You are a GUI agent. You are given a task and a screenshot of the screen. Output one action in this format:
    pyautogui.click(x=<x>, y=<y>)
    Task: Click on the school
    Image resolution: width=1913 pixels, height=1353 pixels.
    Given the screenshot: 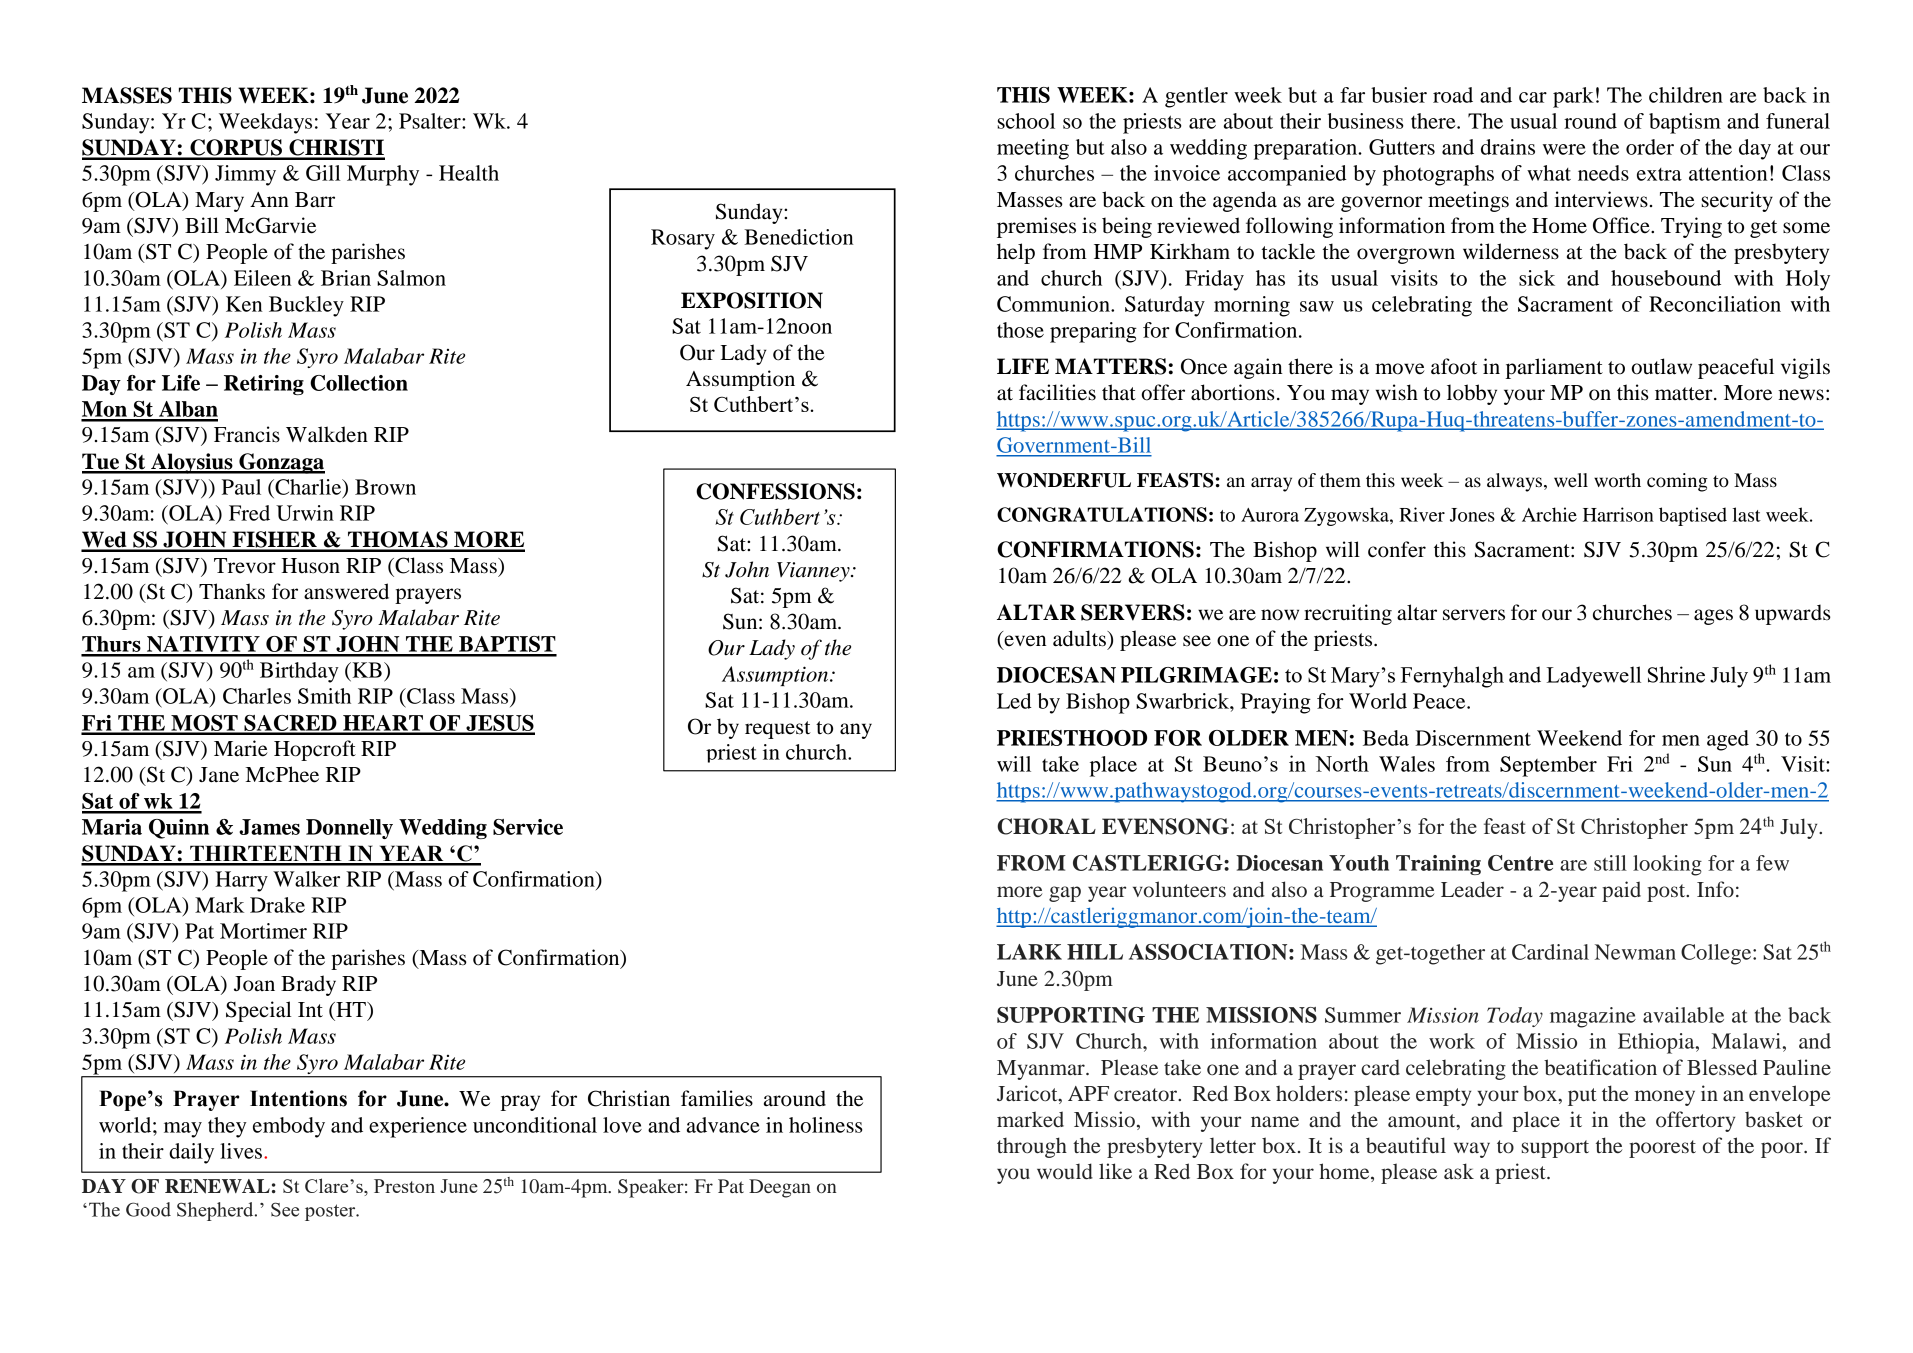 What is the action you would take?
    pyautogui.click(x=1026, y=121)
